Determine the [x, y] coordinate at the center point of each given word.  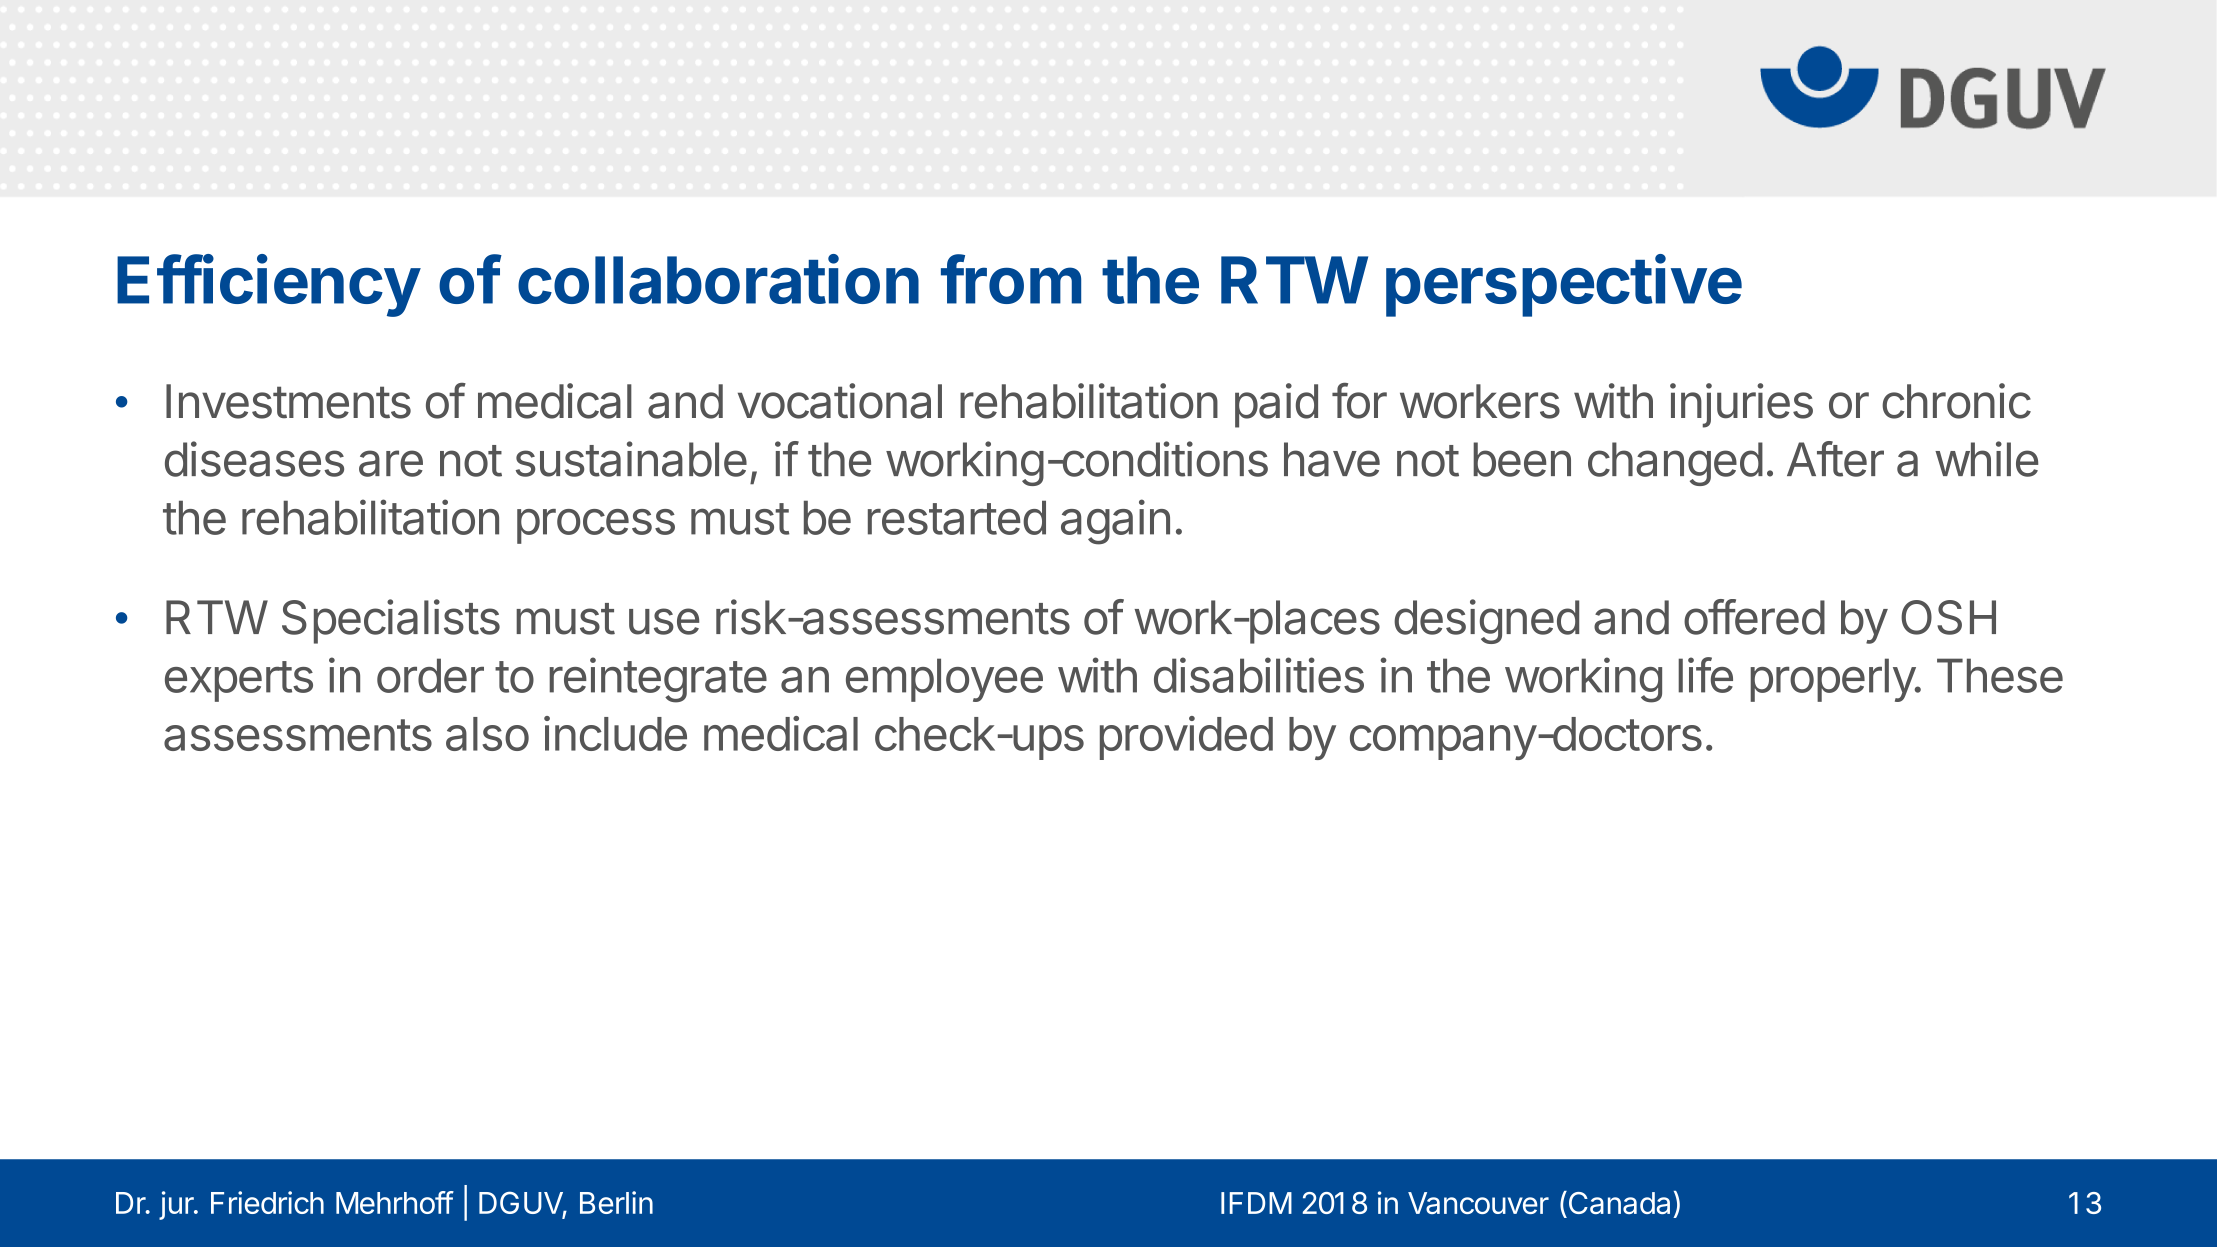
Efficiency [268, 285]
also [487, 734]
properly [1833, 680]
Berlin [616, 1202]
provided [1186, 738]
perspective [1564, 285]
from [1011, 279]
